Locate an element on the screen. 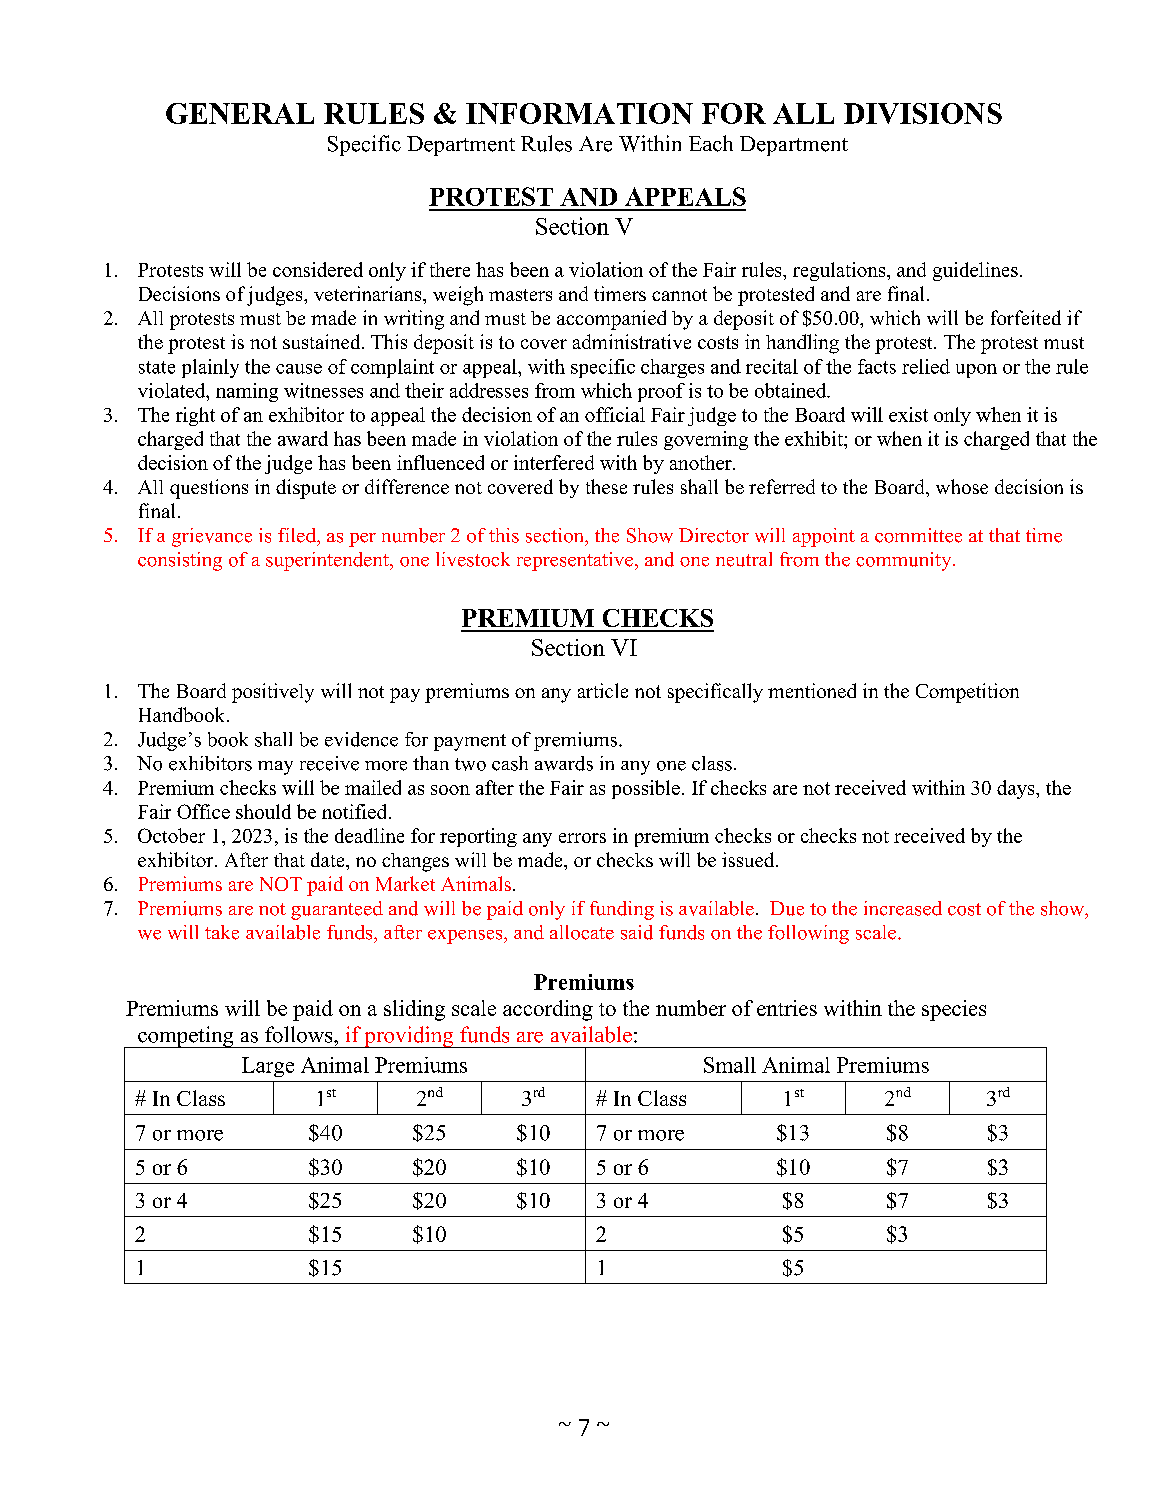 Image resolution: width=1168 pixels, height=1511 pixels. days is located at coordinates (1017, 789).
